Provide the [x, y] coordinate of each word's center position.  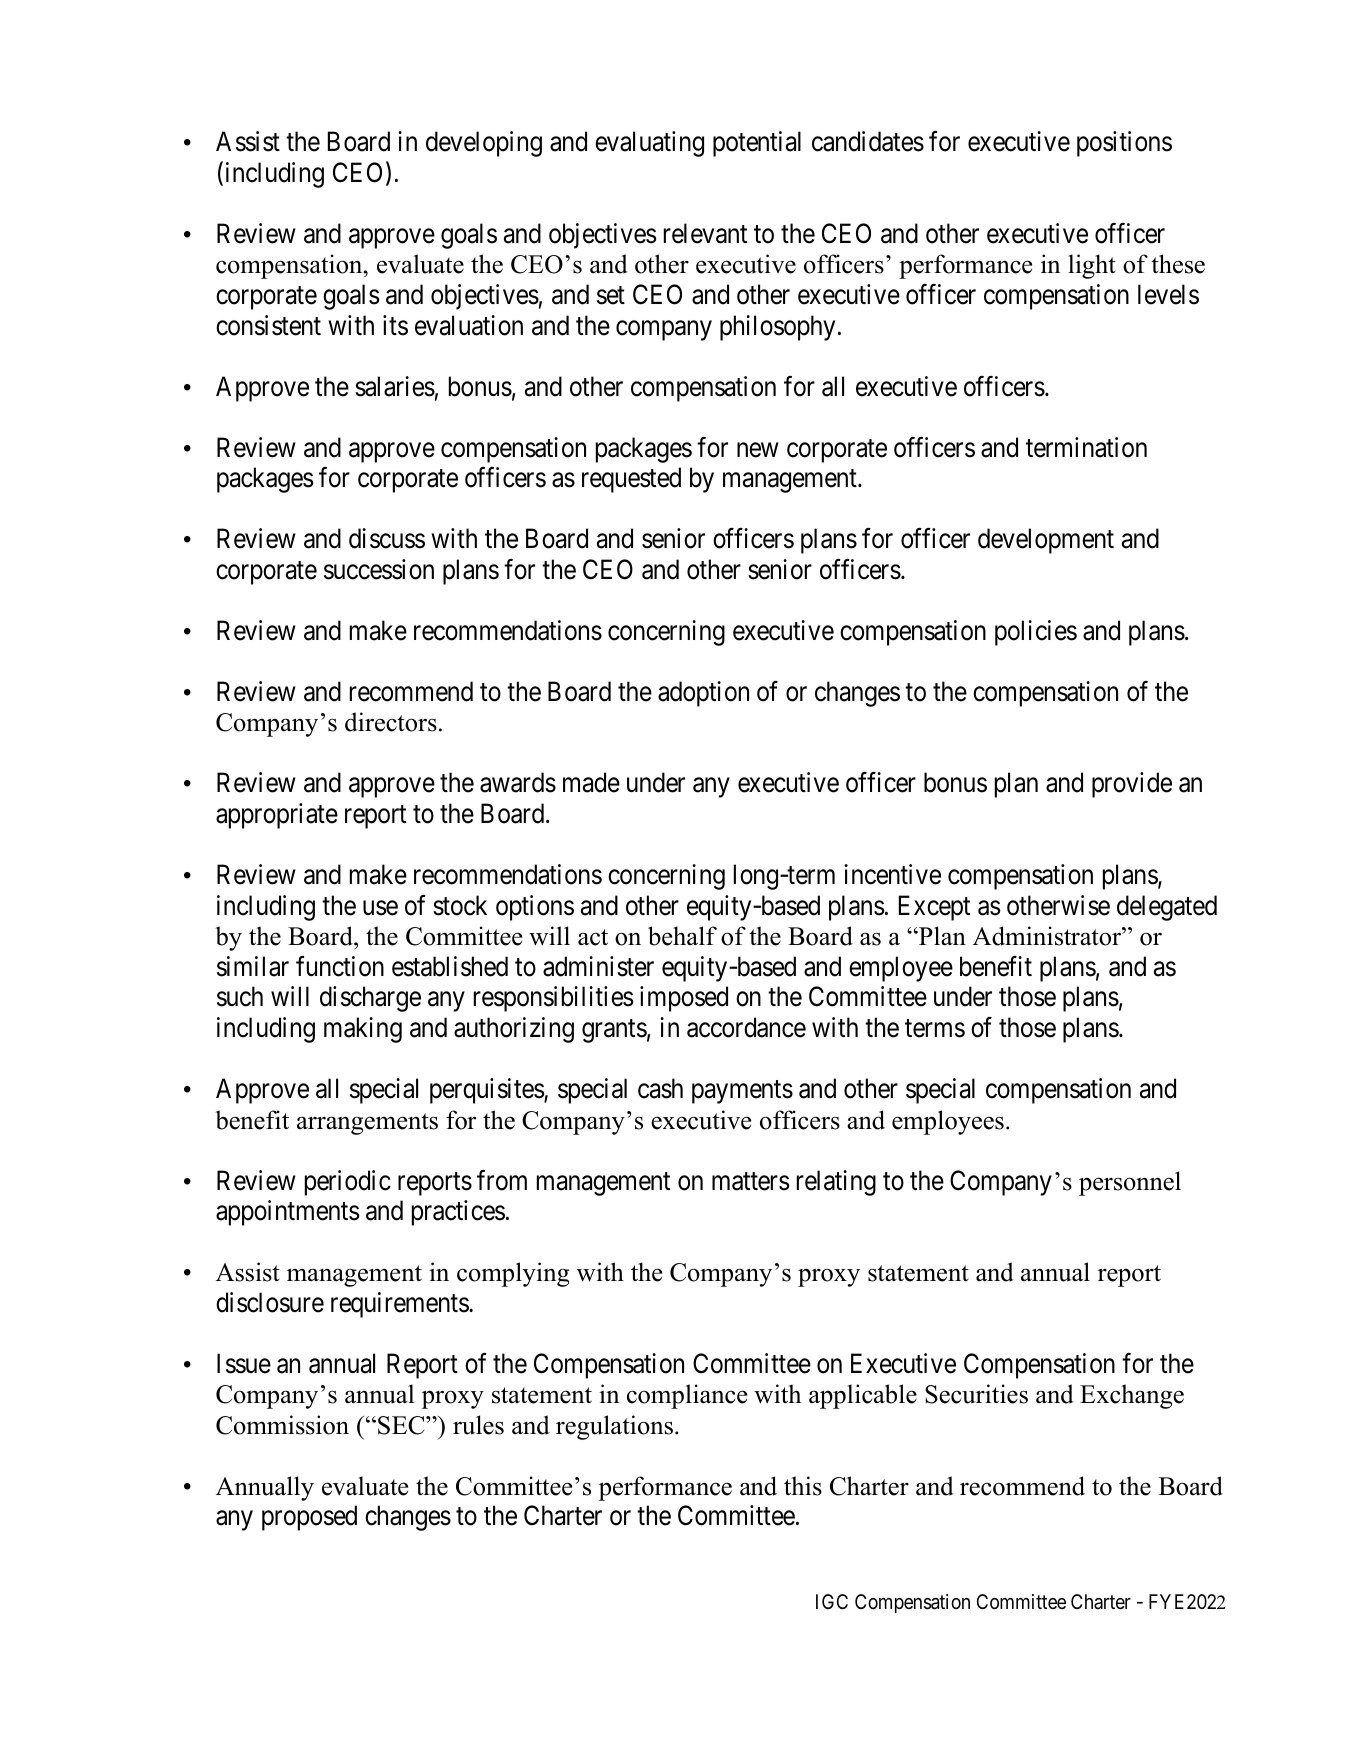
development [1046, 541]
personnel [1130, 1183]
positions [1124, 144]
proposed [309, 1518]
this [803, 1486]
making [363, 1030]
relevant [705, 233]
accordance [746, 1027]
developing [484, 144]
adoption [703, 694]
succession [379, 569]
